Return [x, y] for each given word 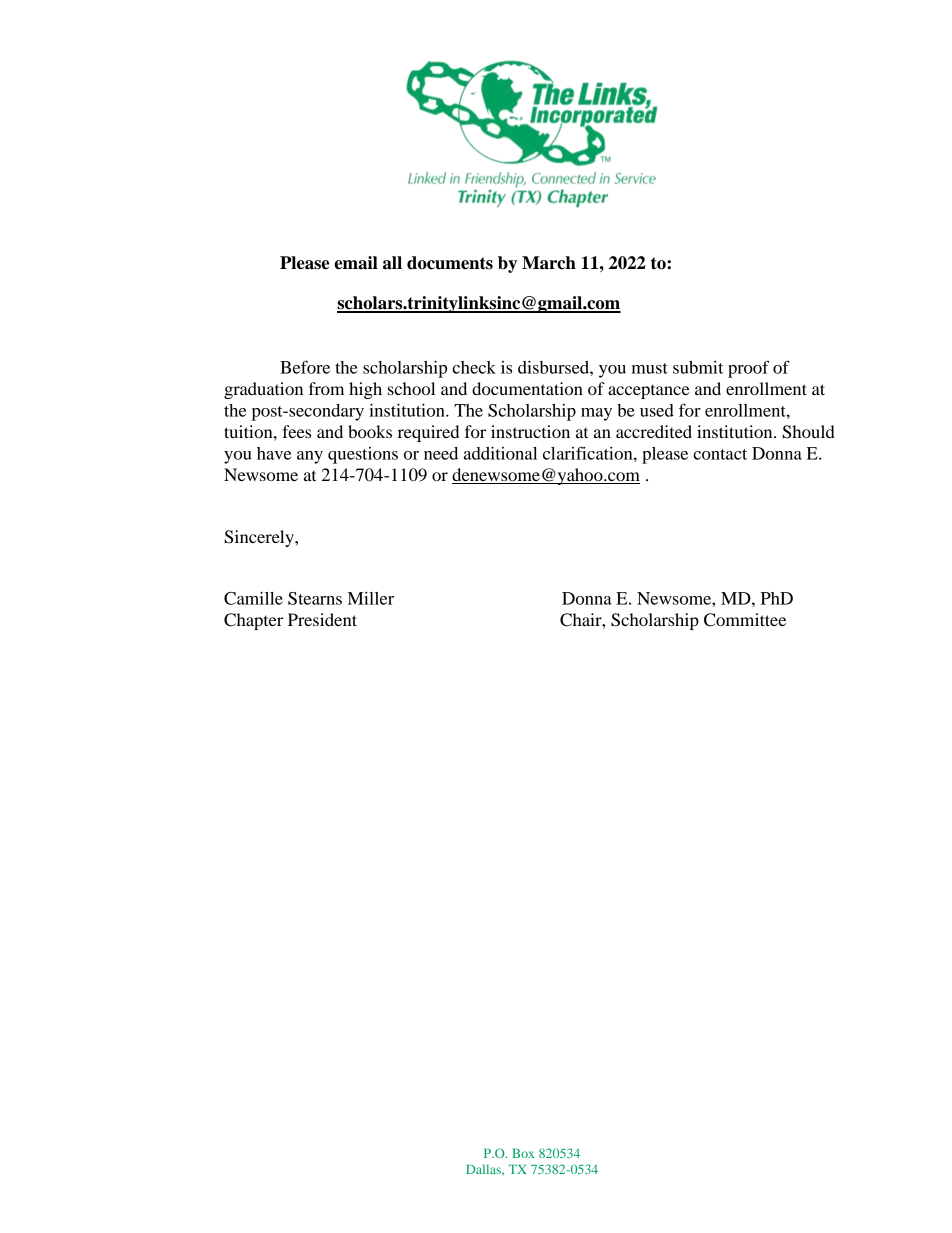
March [549, 263]
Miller [371, 598]
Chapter [253, 621]
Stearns [315, 598]
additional [500, 453]
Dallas [484, 1169]
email [356, 263]
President [322, 619]
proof [749, 369]
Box [523, 1153]
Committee [745, 620]
